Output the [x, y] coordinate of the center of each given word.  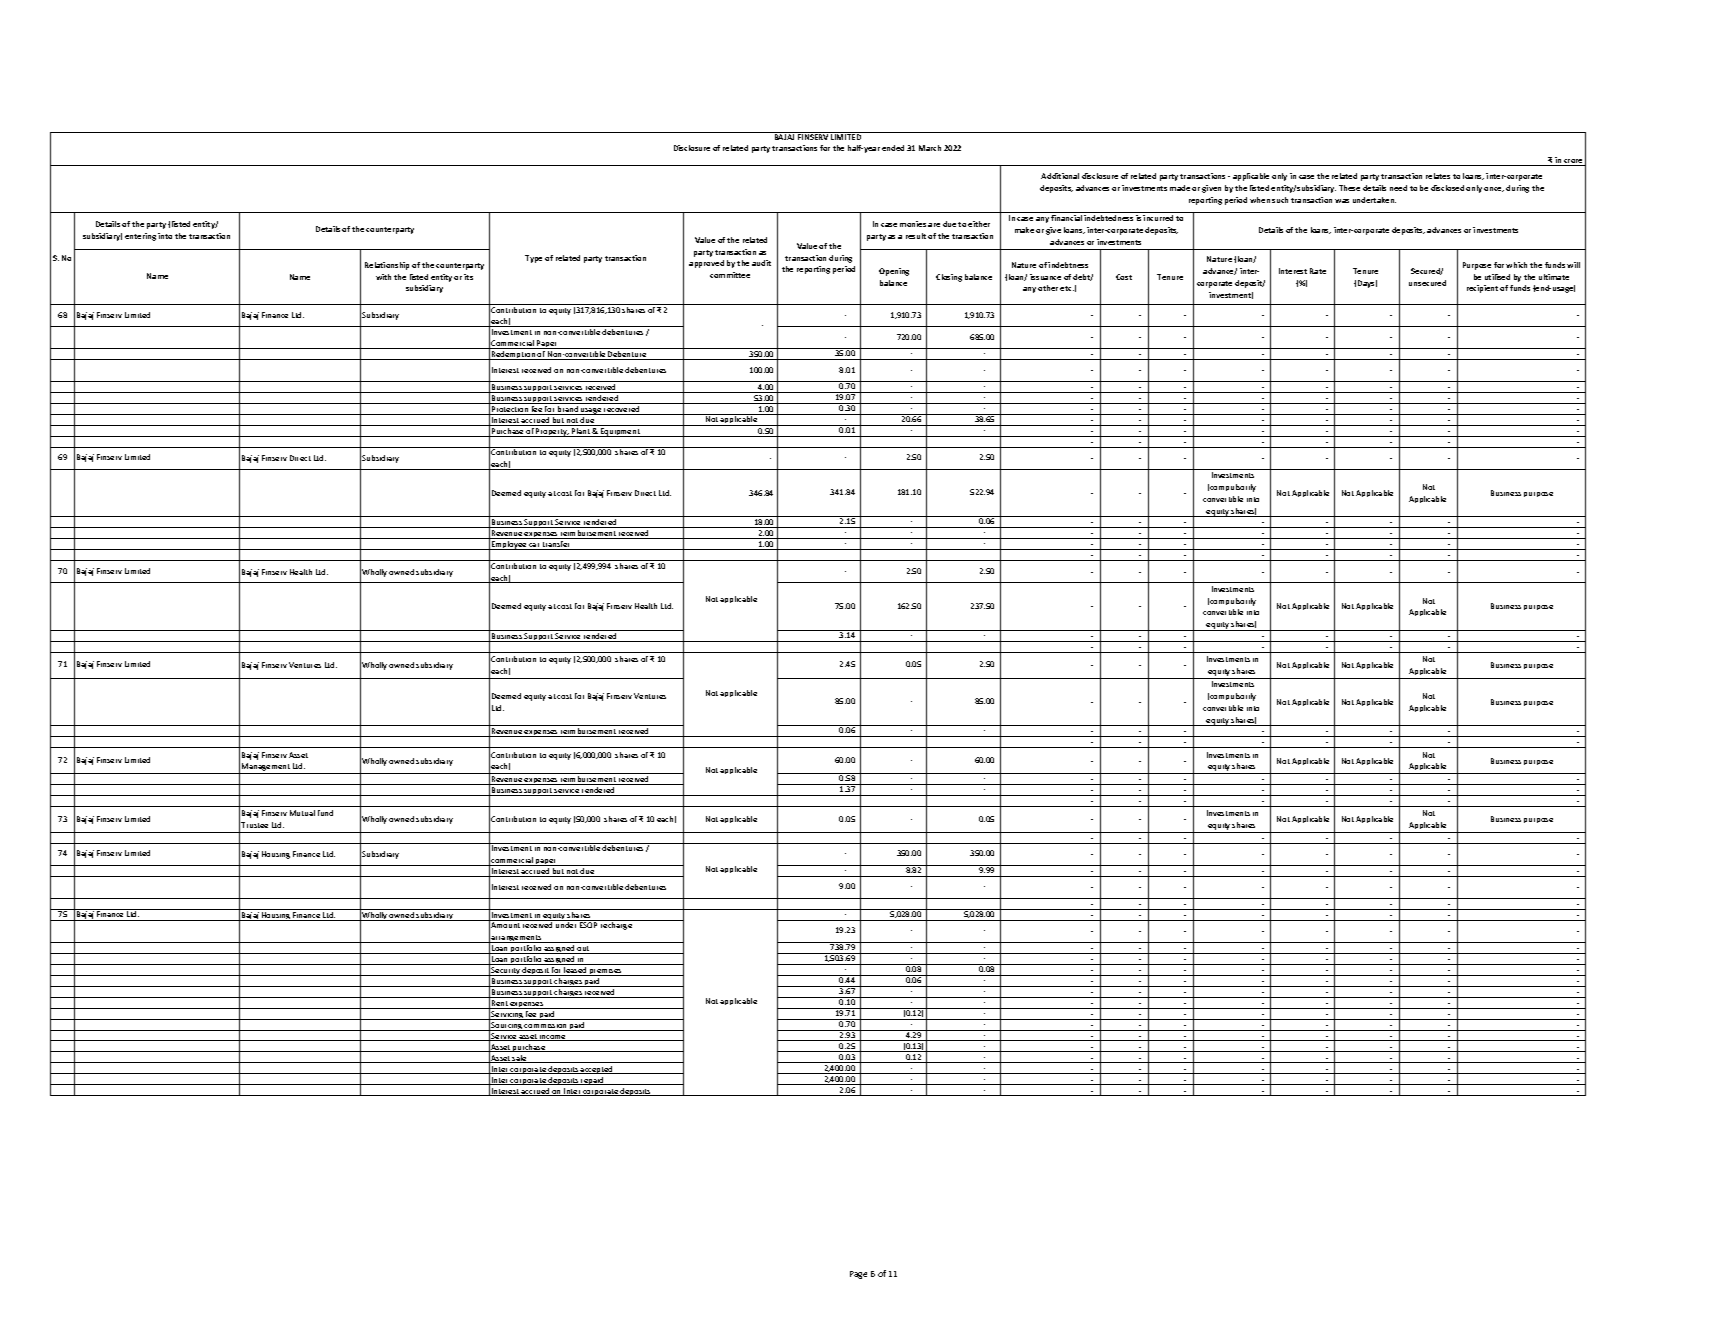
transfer [557, 545]
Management [266, 768]
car [535, 546]
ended [893, 148]
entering [140, 237]
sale [520, 1059]
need [1398, 188]
